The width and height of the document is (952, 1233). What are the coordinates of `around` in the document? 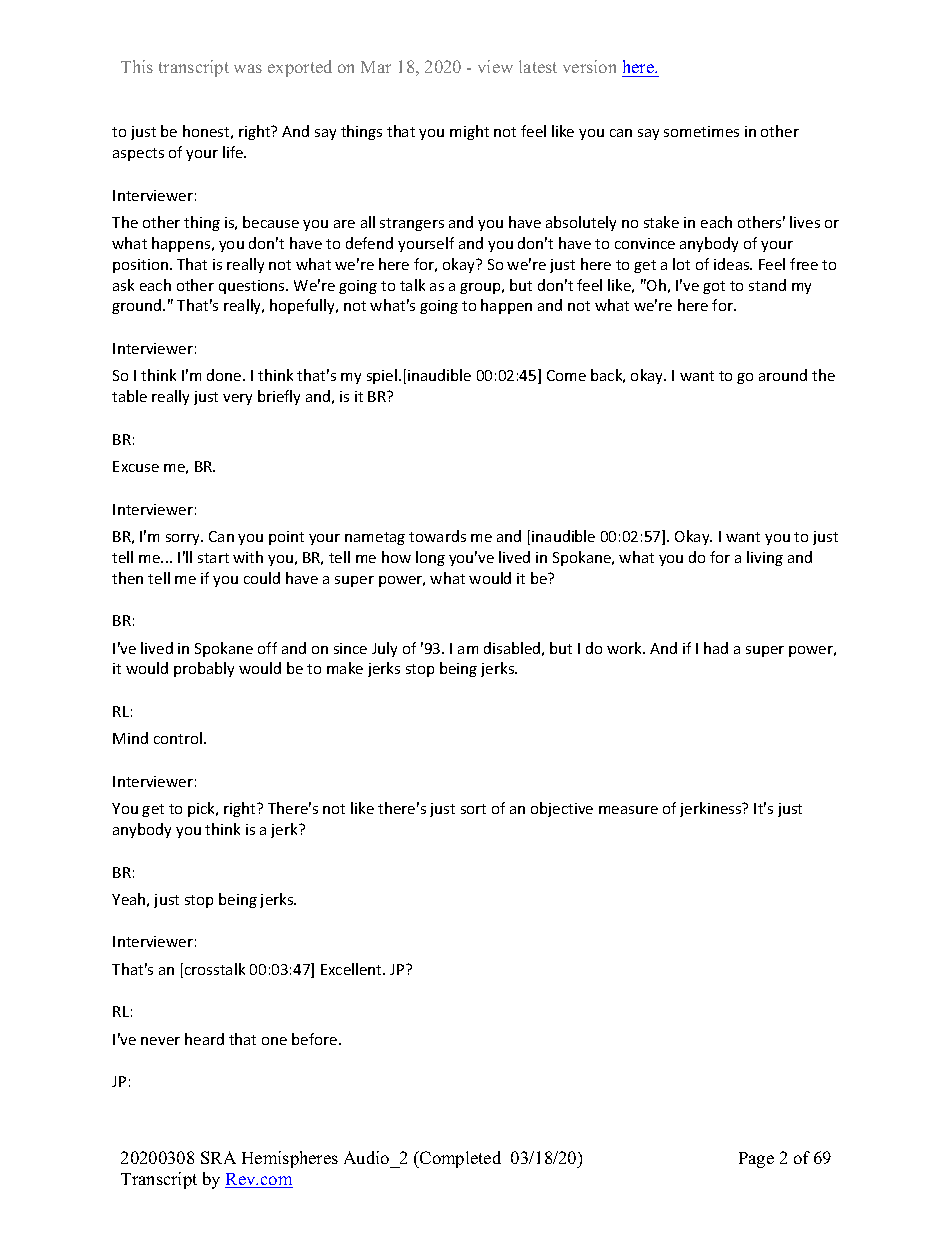 It's located at (783, 375).
